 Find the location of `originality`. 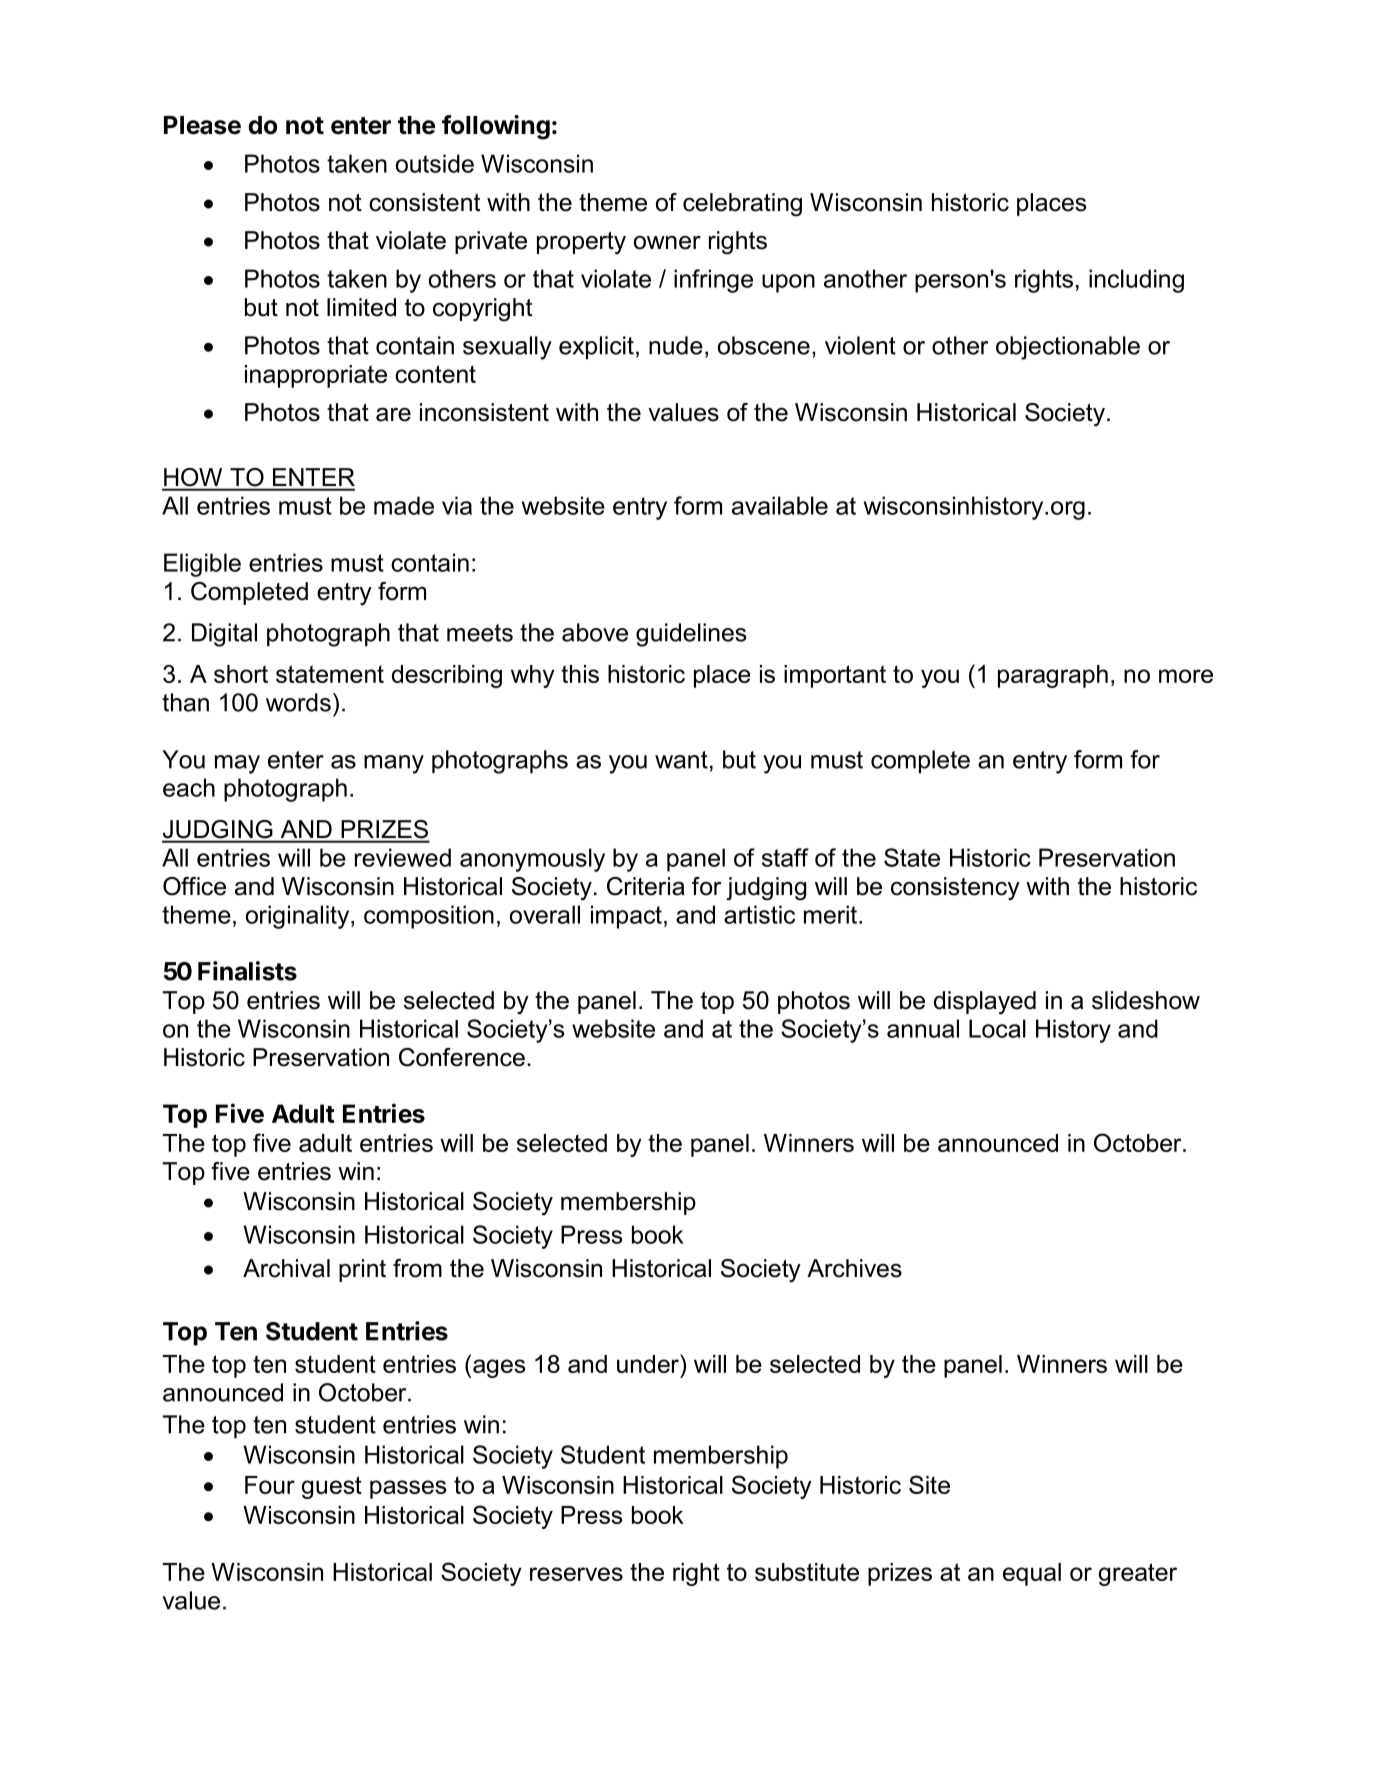

originality is located at coordinates (299, 917).
